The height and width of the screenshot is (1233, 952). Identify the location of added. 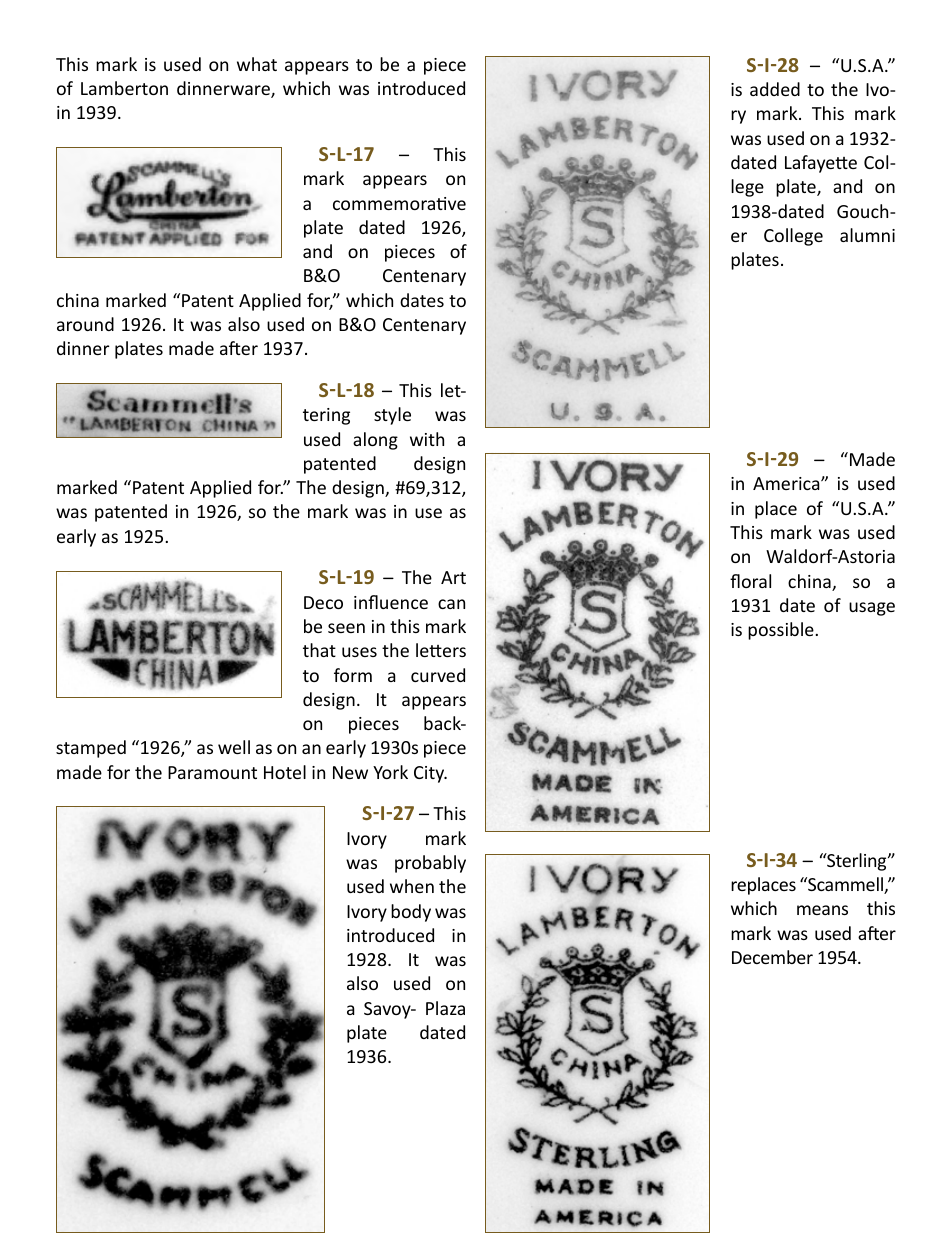
(775, 89).
